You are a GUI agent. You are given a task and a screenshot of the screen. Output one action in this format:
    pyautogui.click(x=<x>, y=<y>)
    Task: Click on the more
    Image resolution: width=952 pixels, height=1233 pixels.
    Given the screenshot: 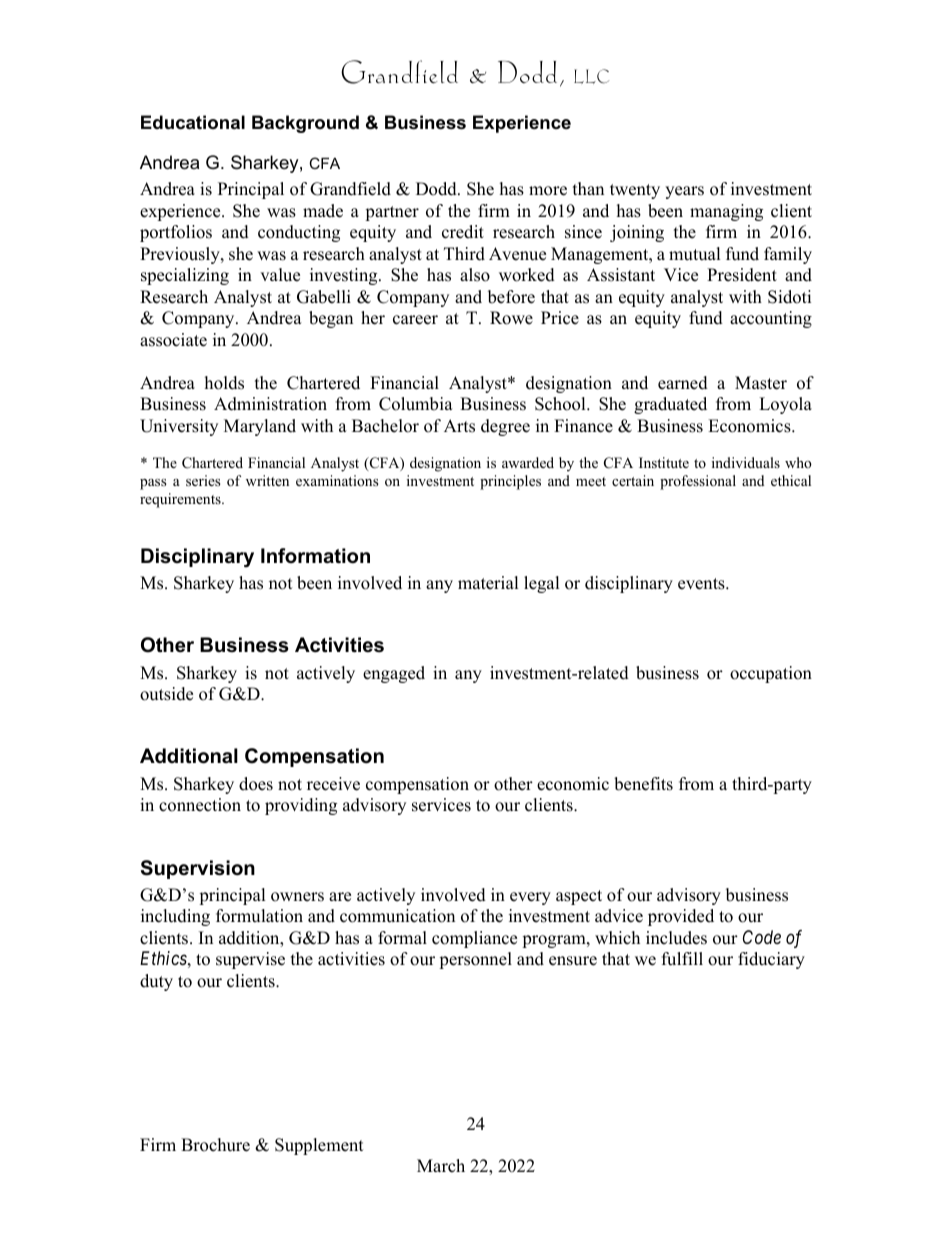 What is the action you would take?
    pyautogui.click(x=548, y=191)
